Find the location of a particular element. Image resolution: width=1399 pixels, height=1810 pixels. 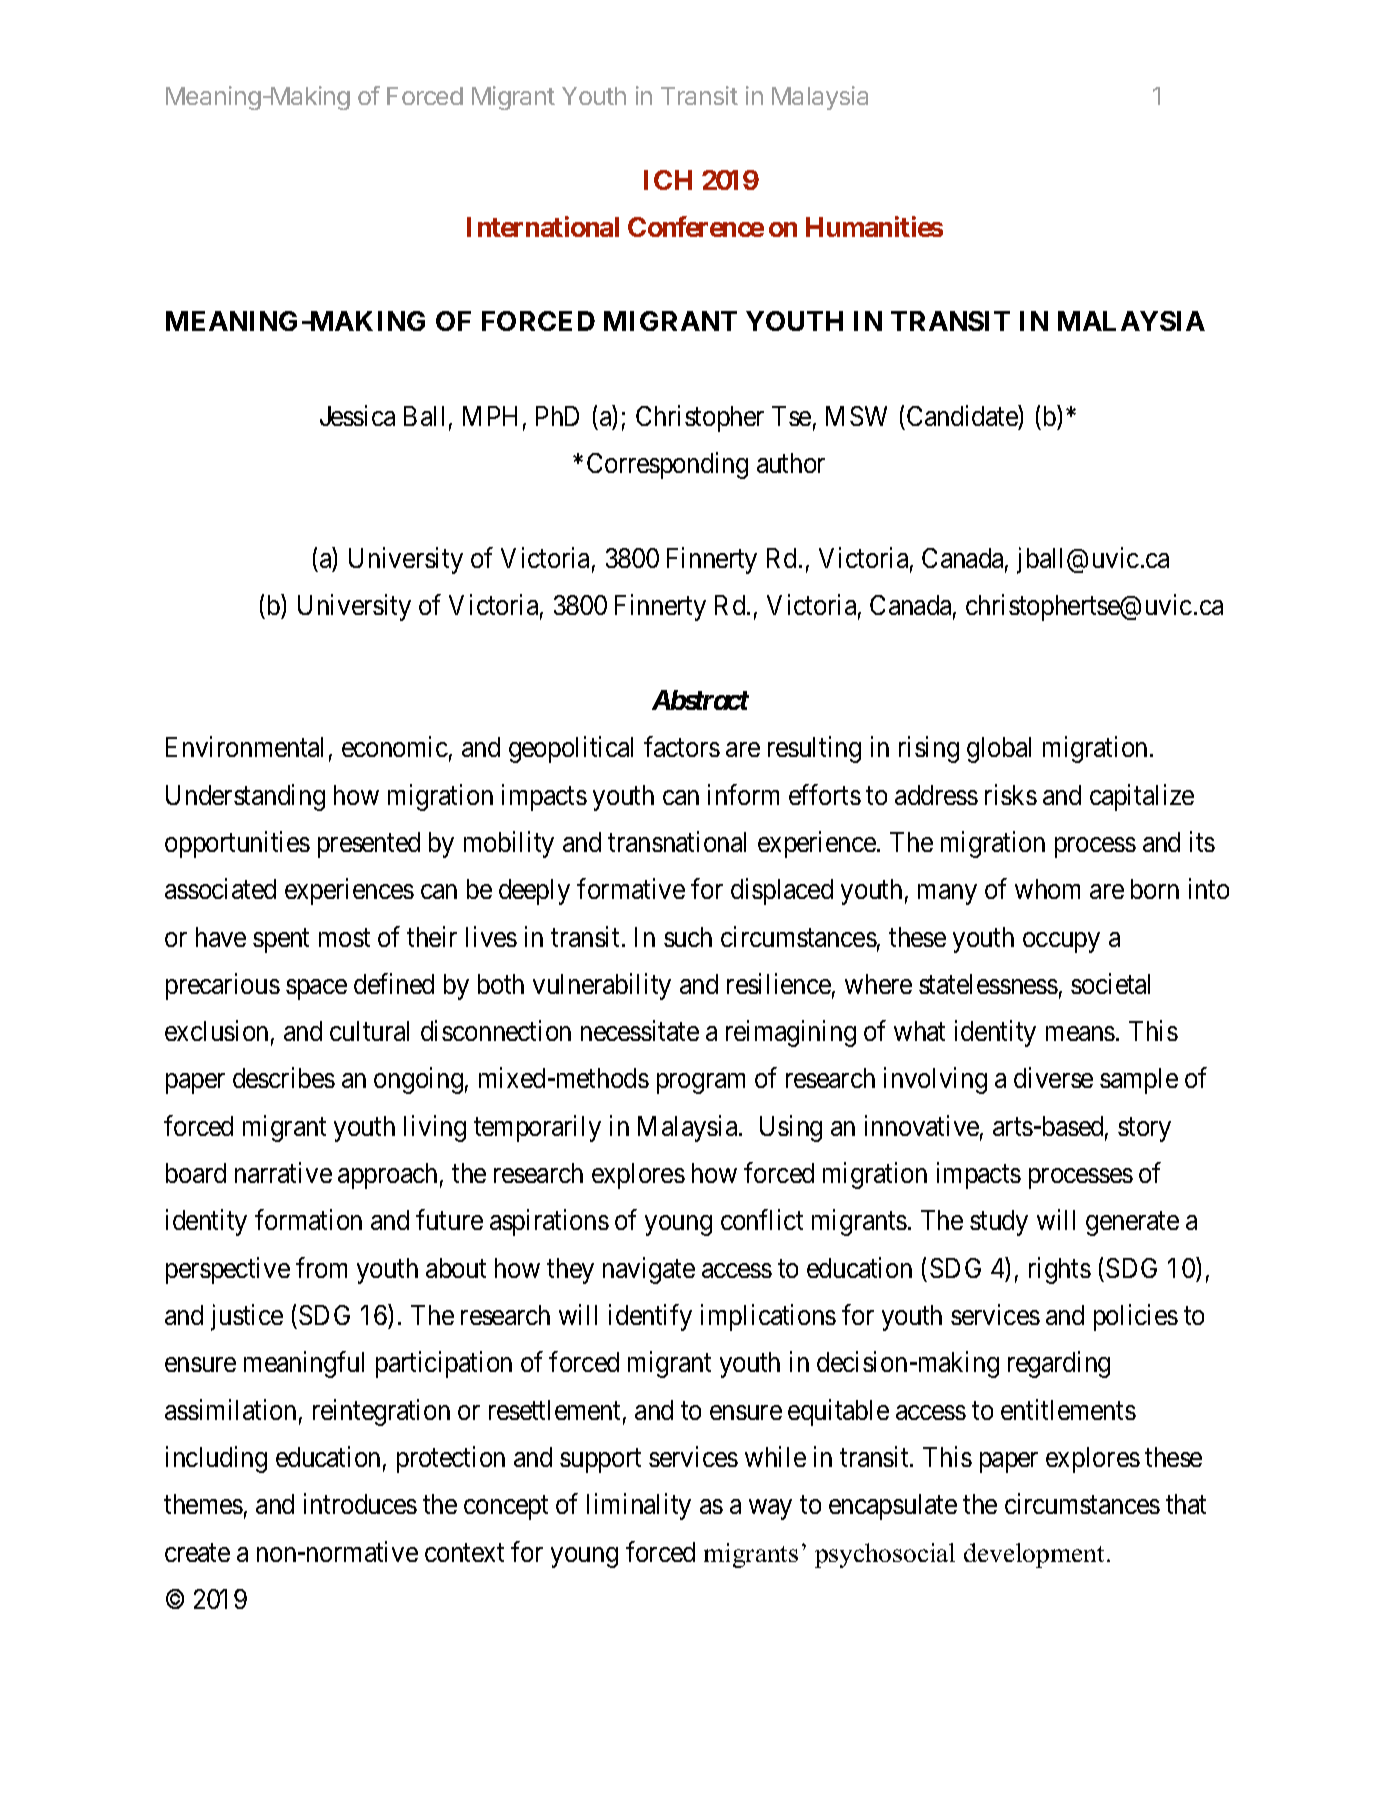

global is located at coordinates (999, 750).
